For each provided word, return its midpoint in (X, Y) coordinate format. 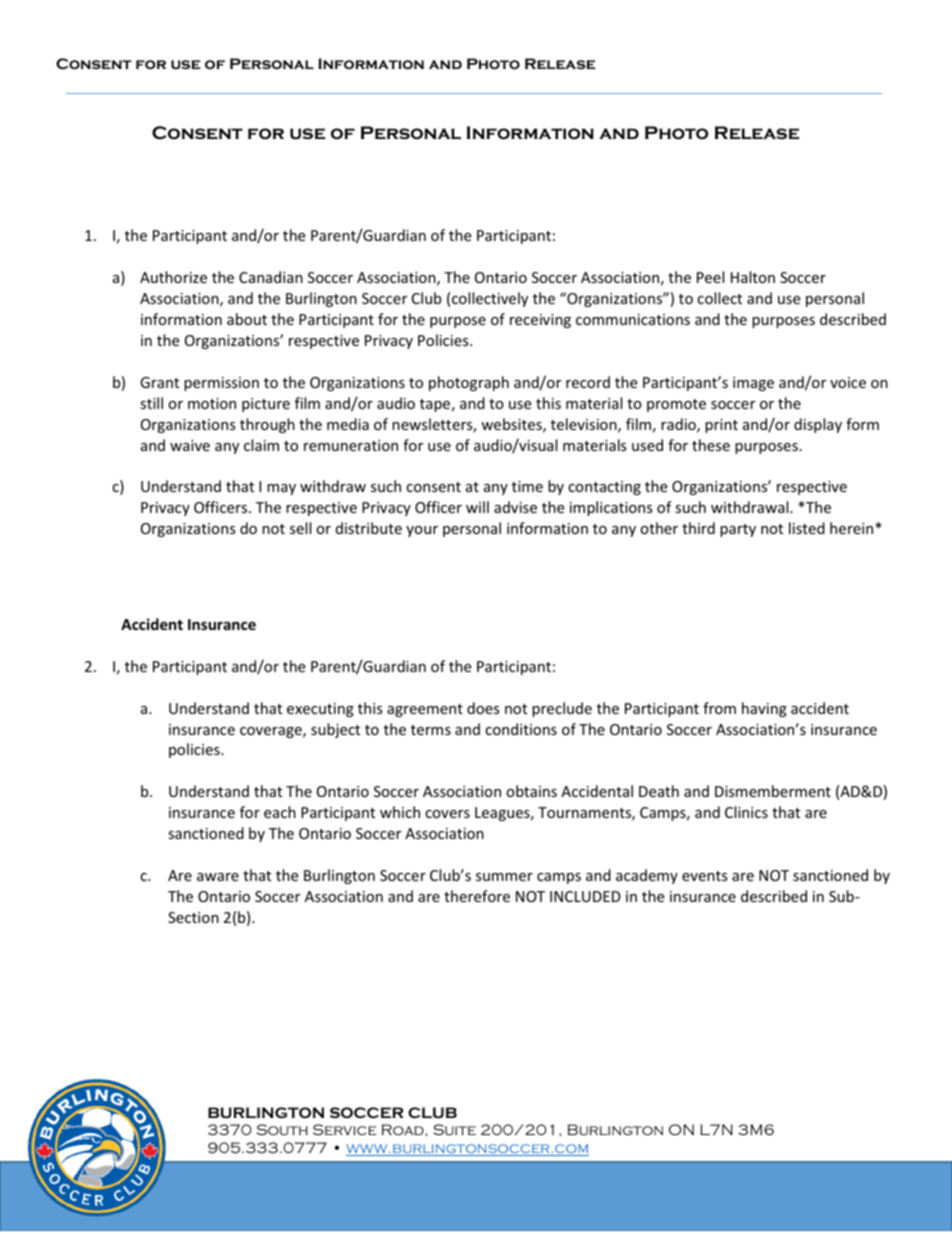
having (764, 709)
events (705, 876)
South (282, 1129)
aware (218, 877)
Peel (710, 277)
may (281, 489)
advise (515, 507)
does (483, 708)
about (247, 319)
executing (320, 710)
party (738, 530)
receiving (540, 321)
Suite (454, 1129)
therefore (477, 896)
